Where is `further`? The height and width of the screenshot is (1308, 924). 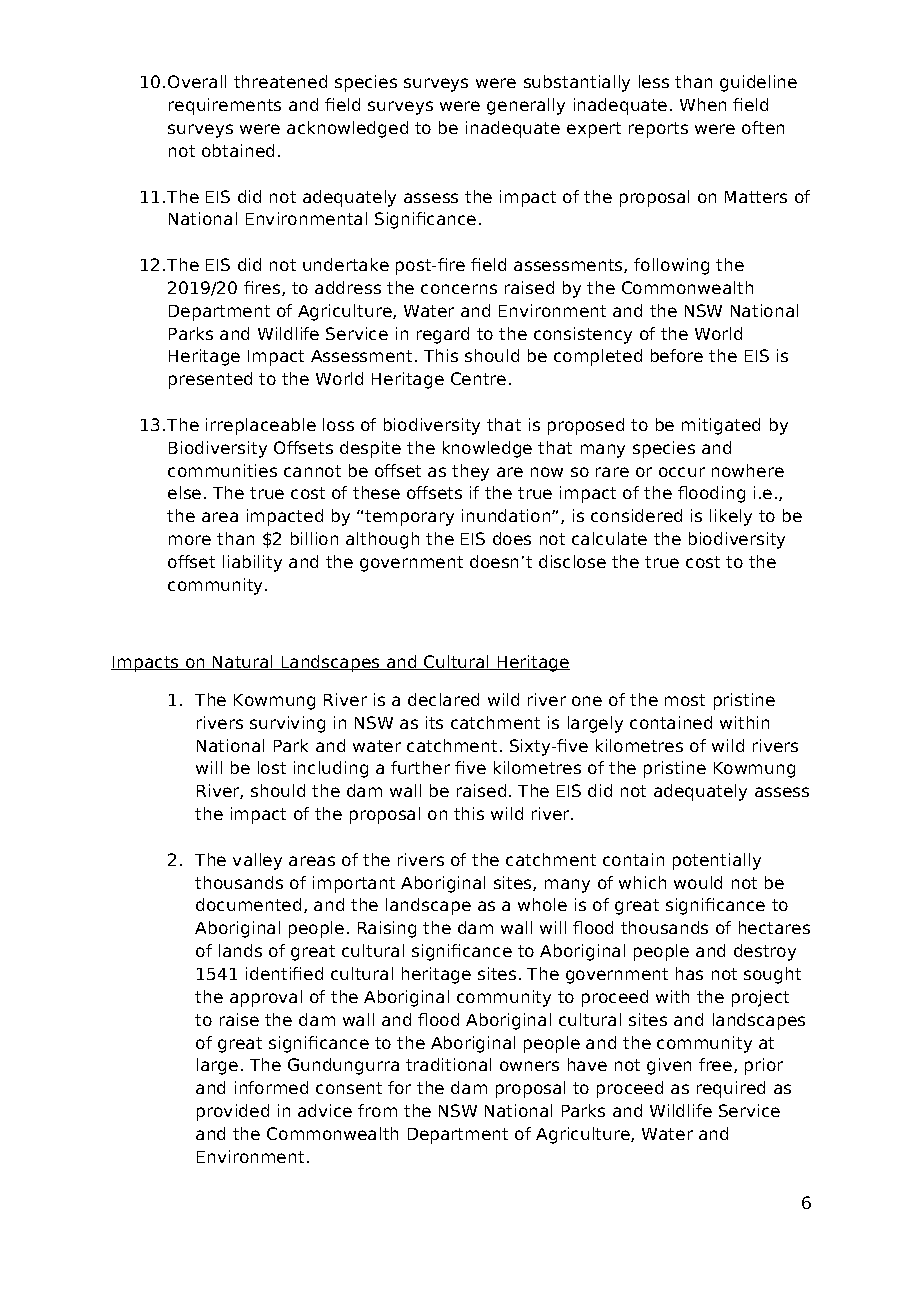
further is located at coordinates (420, 767).
